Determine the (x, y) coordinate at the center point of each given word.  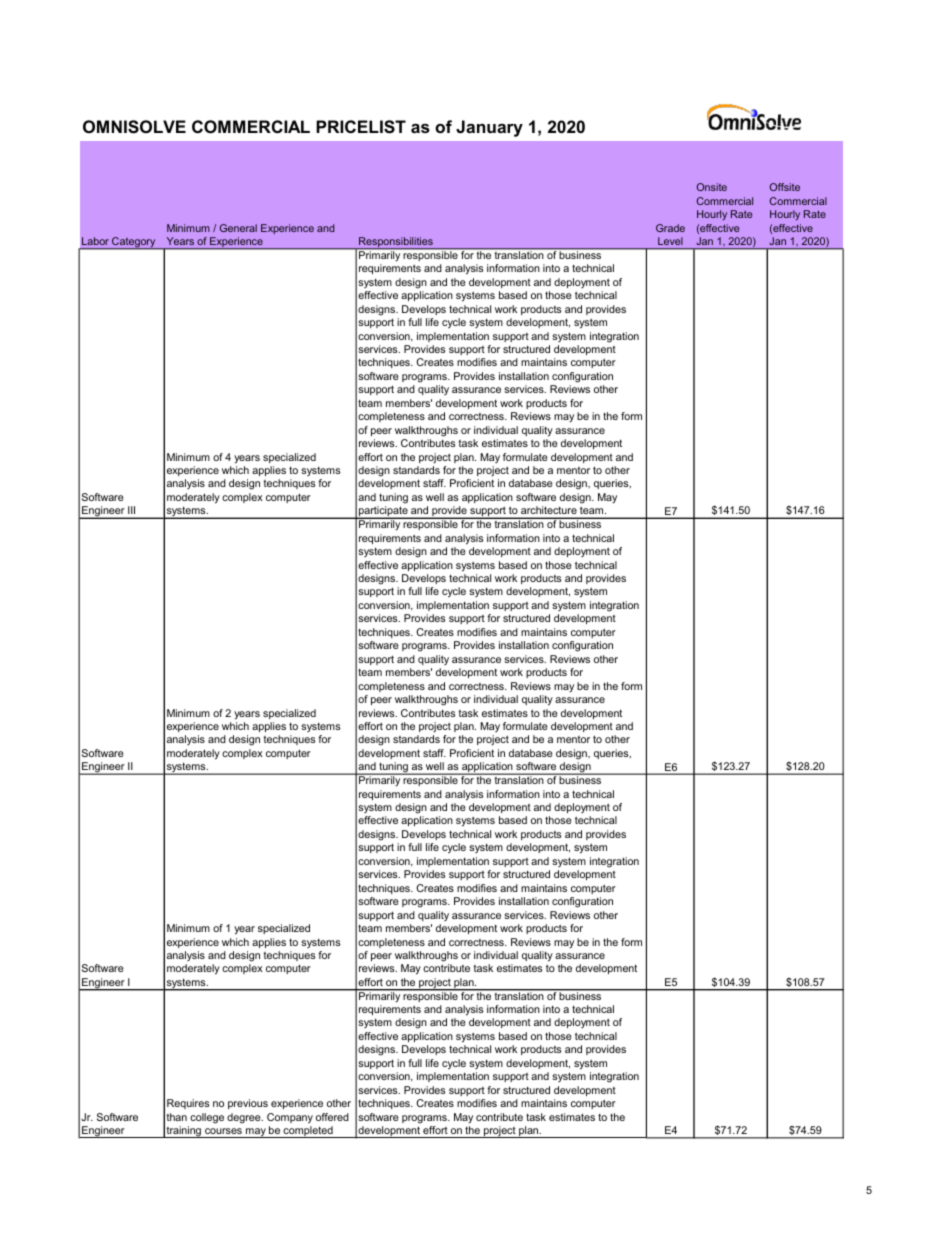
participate (383, 512)
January (489, 128)
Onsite (712, 187)
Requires (188, 1104)
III (131, 510)
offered (332, 1117)
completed (308, 1132)
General (238, 228)
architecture (549, 510)
